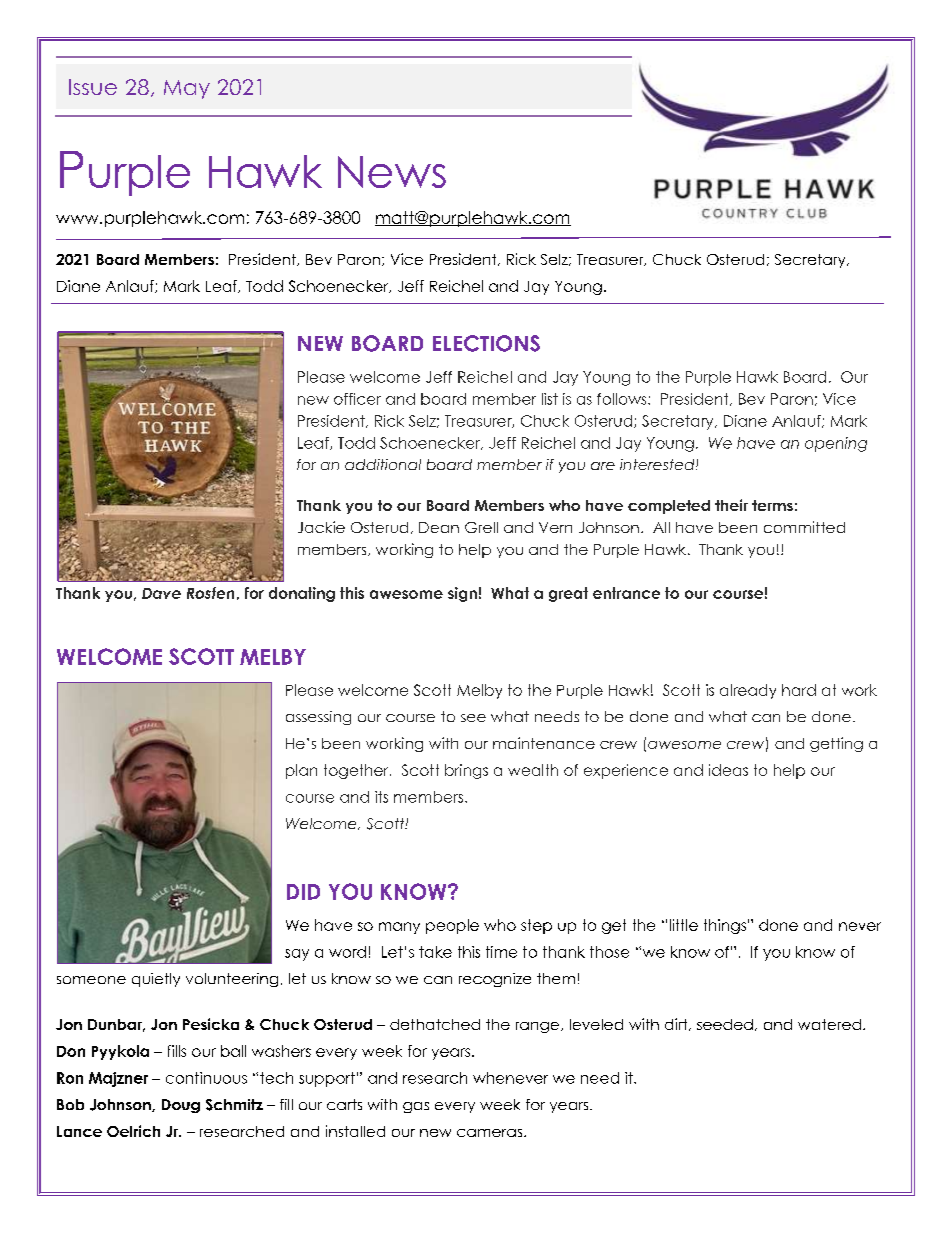 Image resolution: width=952 pixels, height=1233 pixels. I want to click on gas, so click(416, 1107).
